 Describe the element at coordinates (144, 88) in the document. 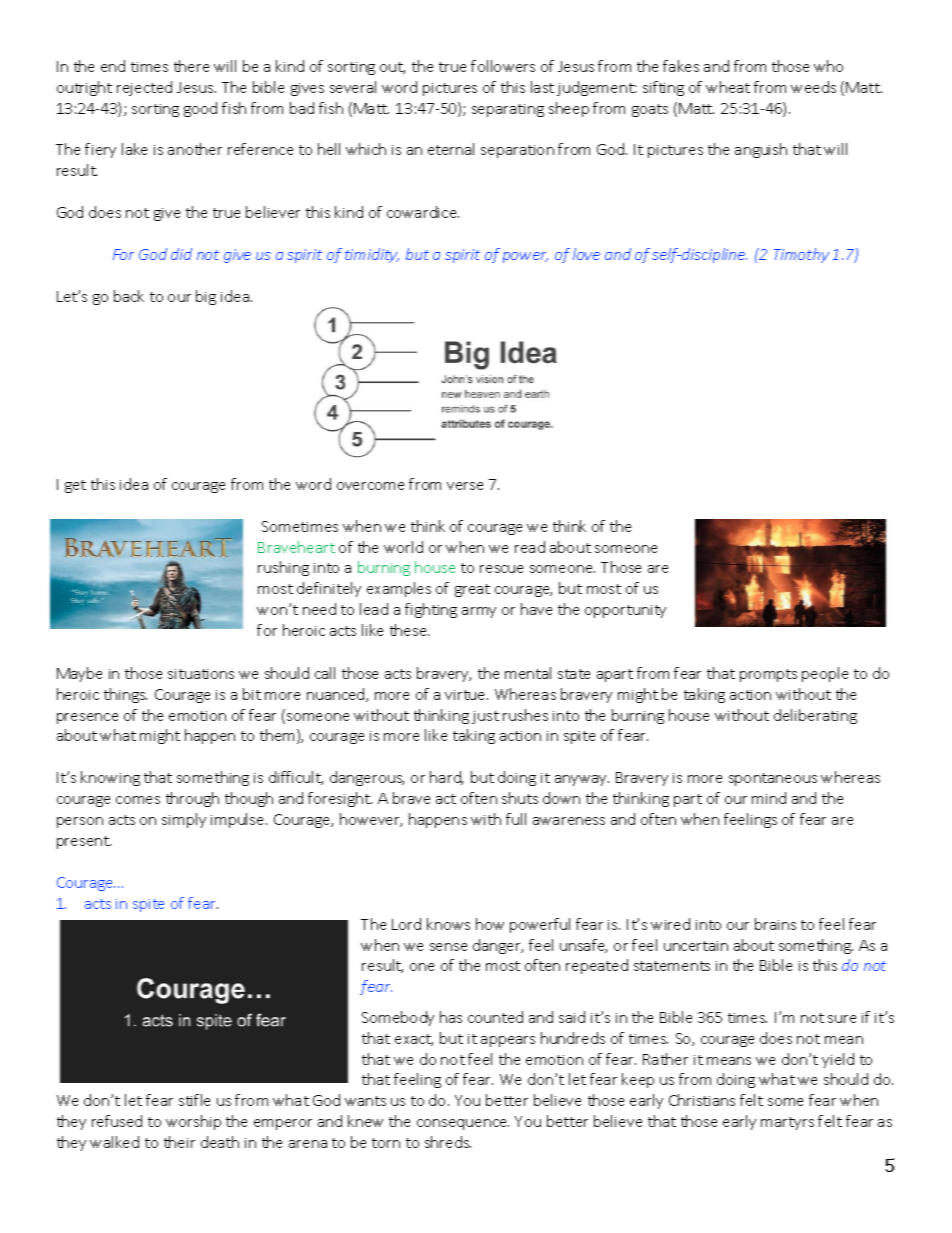

I see `rejected` at that location.
